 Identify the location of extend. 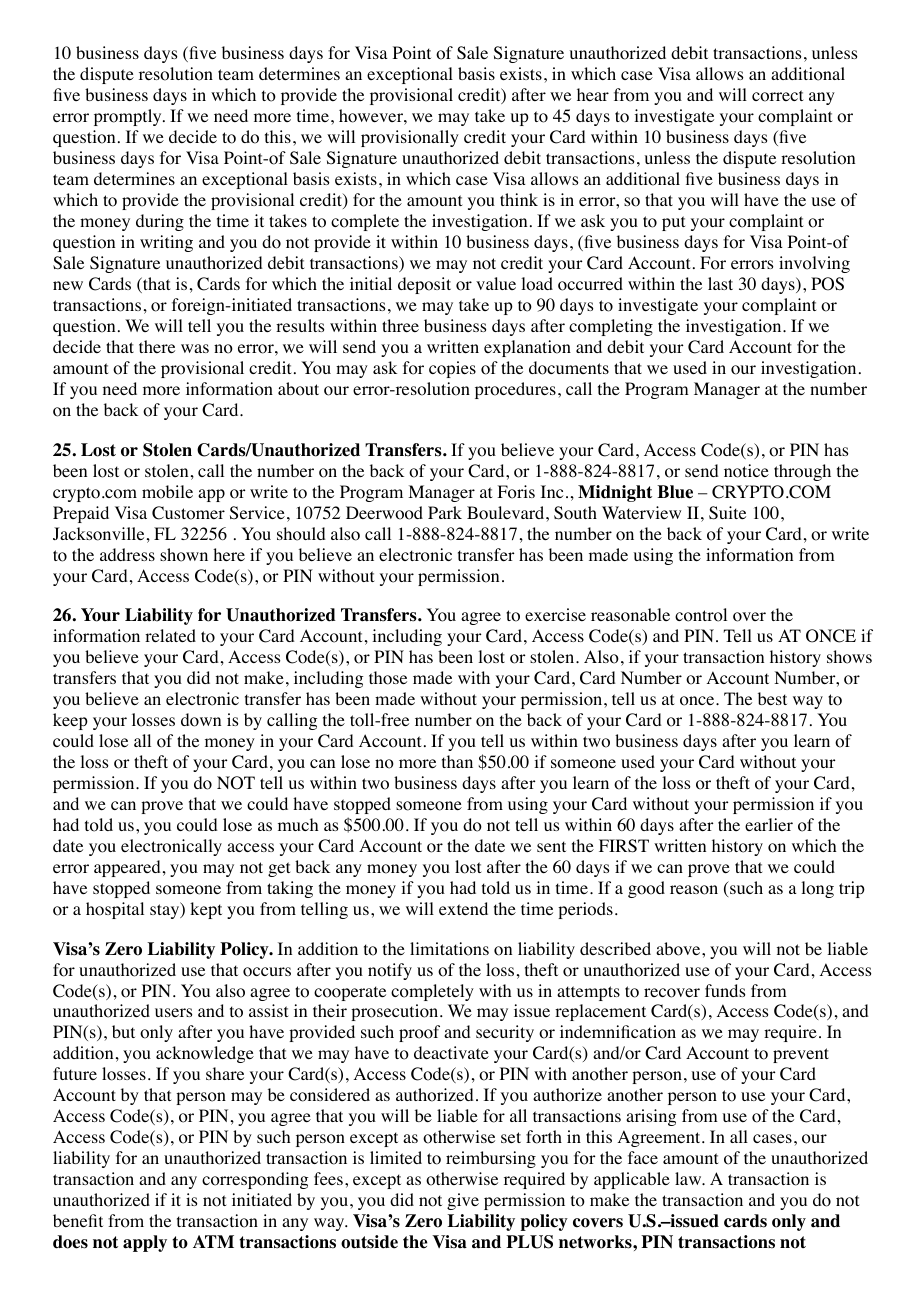
(463, 908).
